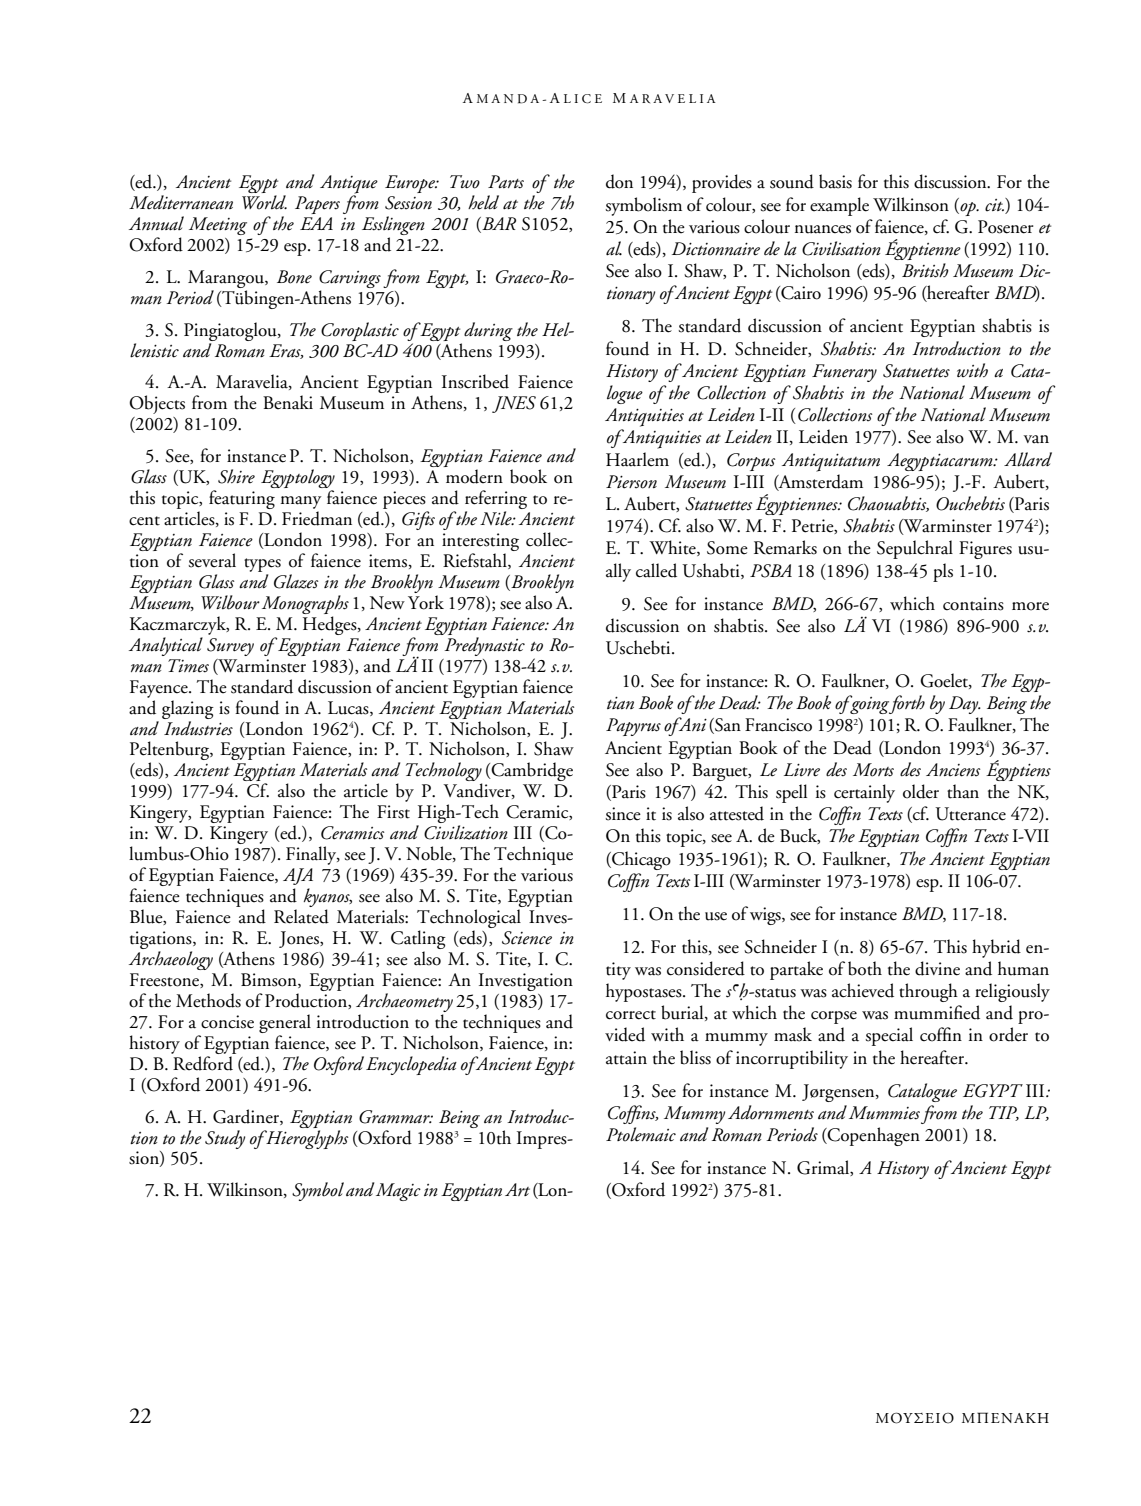 Image resolution: width=1141 pixels, height=1506 pixels. What do you see at coordinates (633, 727) in the image?
I see `Papyrus` at bounding box center [633, 727].
